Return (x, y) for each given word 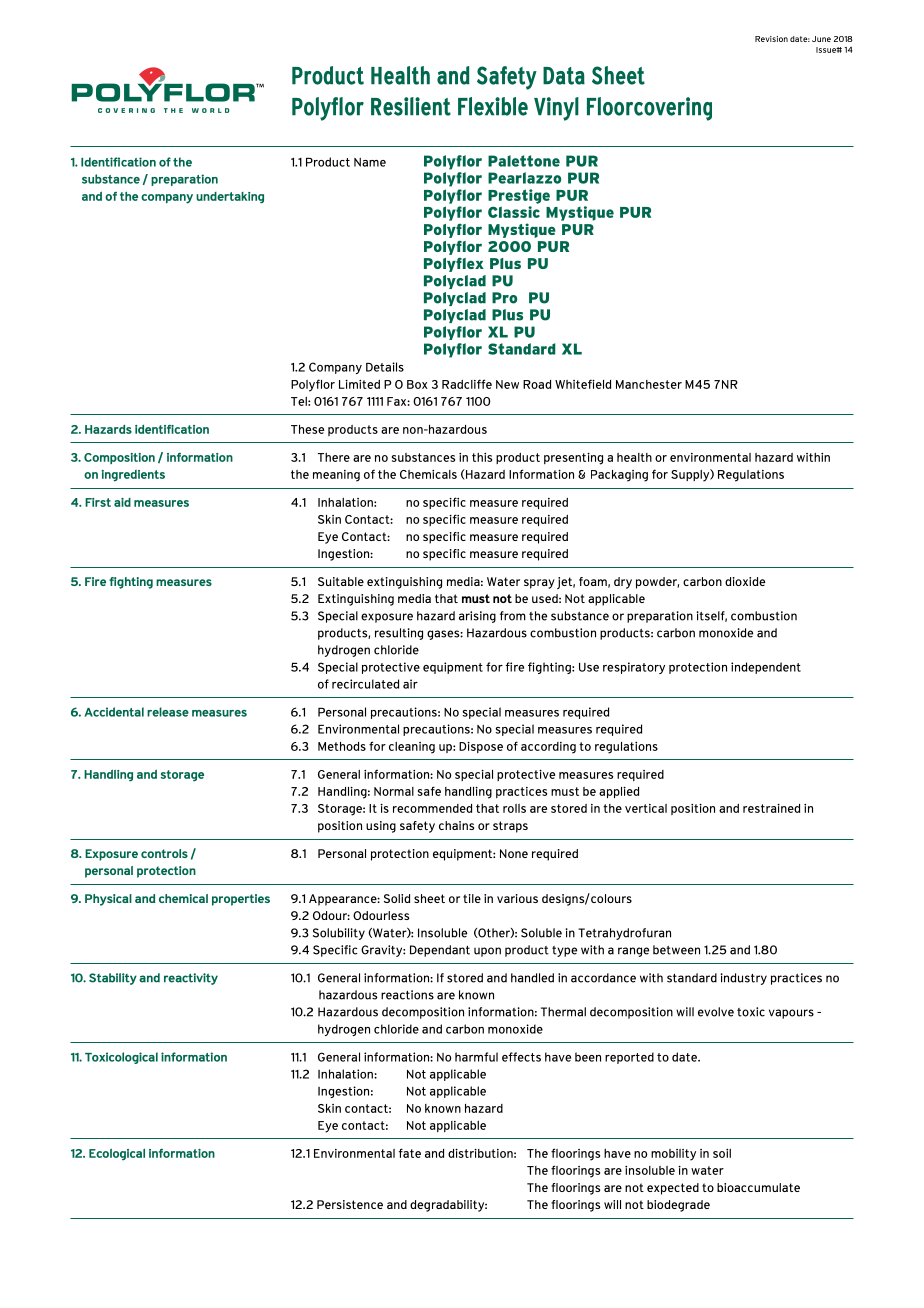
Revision (771, 39)
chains (456, 825)
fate (410, 1153)
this (482, 457)
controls (164, 853)
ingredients (133, 476)
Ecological (117, 1154)
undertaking (230, 198)
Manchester (649, 384)
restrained (771, 808)
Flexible (493, 106)
